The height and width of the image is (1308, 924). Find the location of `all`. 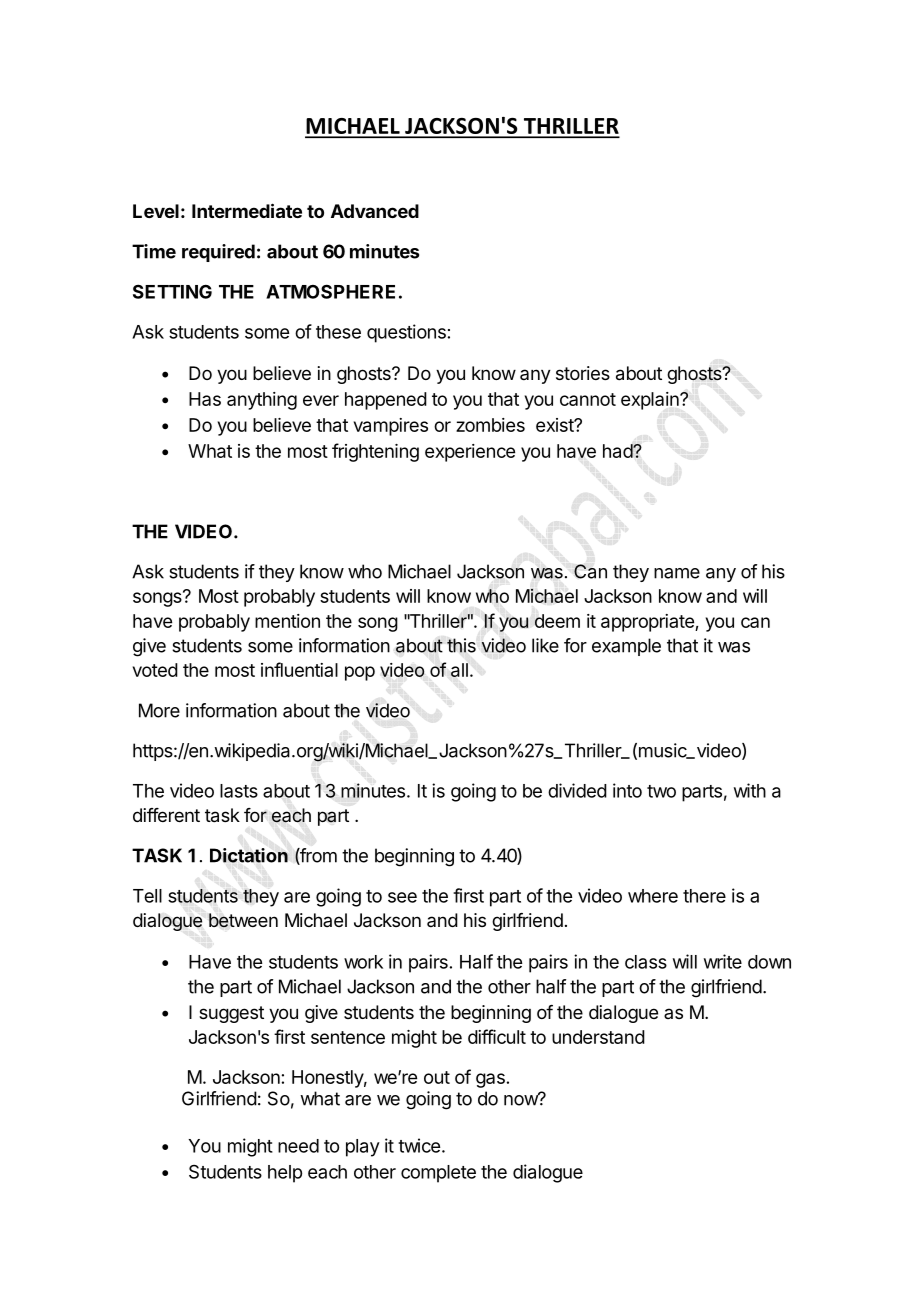

all is located at coordinates (459, 670).
